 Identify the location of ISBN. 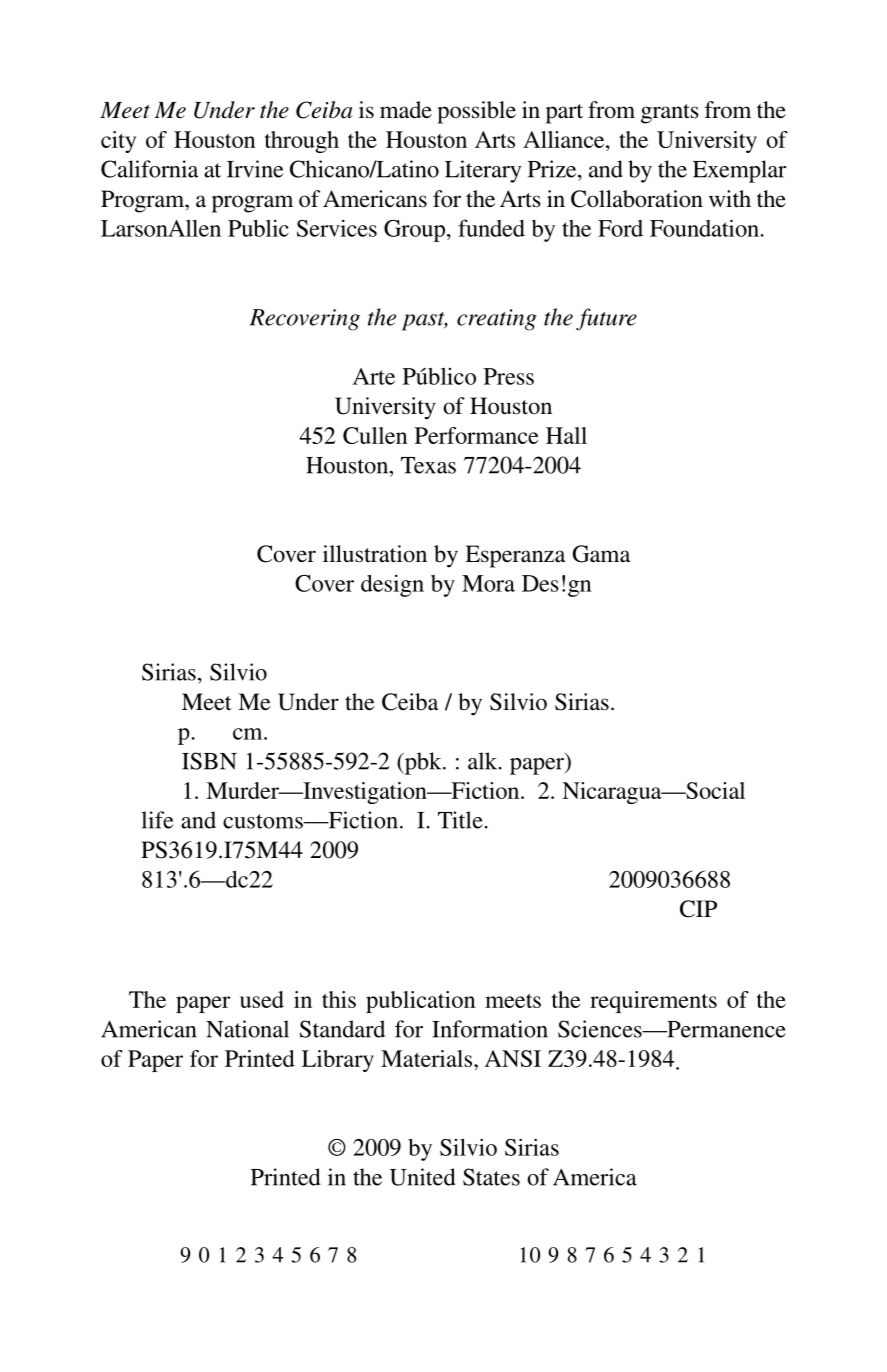
(209, 761).
